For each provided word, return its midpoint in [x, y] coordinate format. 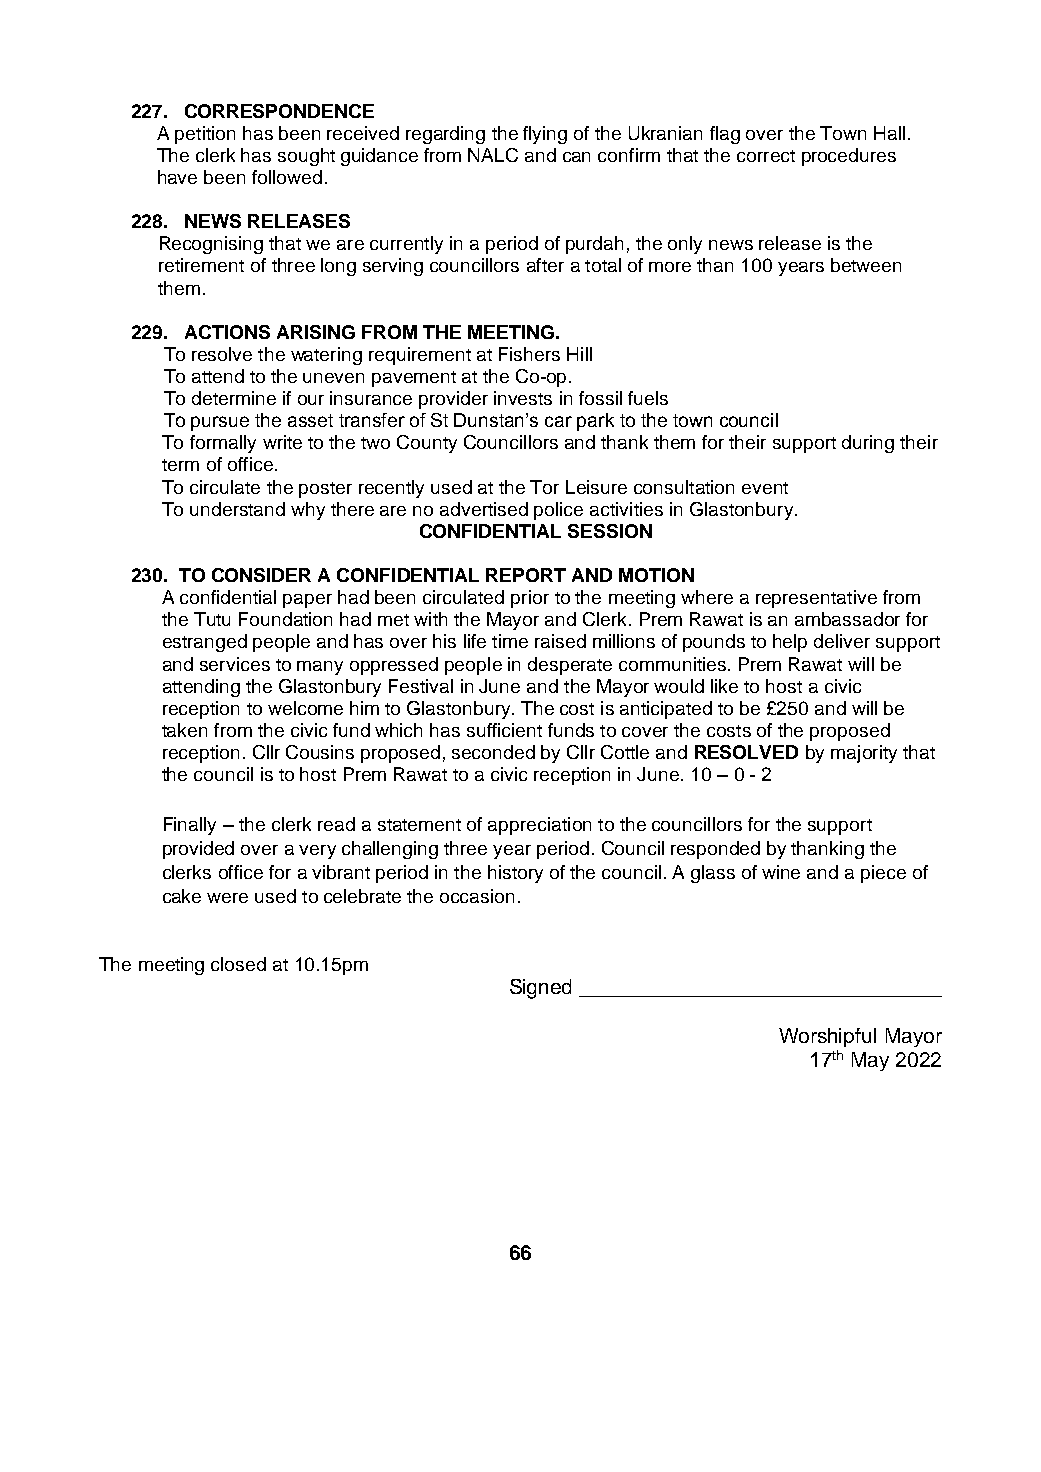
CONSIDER [261, 575]
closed [238, 964]
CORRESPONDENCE [279, 111]
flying [545, 135]
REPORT [526, 575]
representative [816, 599]
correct [766, 156]
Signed [540, 989]
